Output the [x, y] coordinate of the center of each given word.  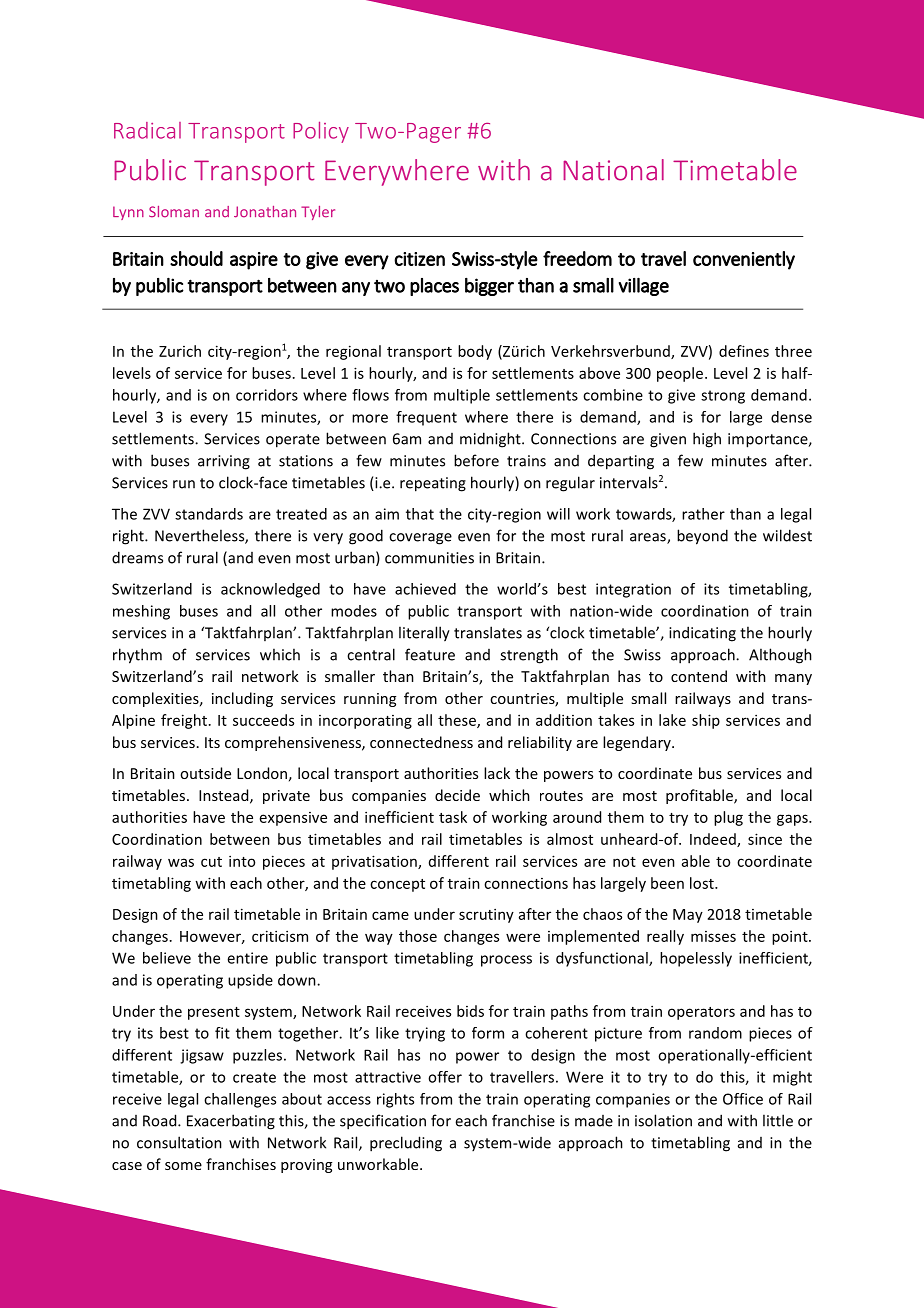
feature [430, 654]
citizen [419, 259]
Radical [147, 130]
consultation [179, 1142]
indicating [702, 634]
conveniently [744, 260]
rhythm [137, 656]
